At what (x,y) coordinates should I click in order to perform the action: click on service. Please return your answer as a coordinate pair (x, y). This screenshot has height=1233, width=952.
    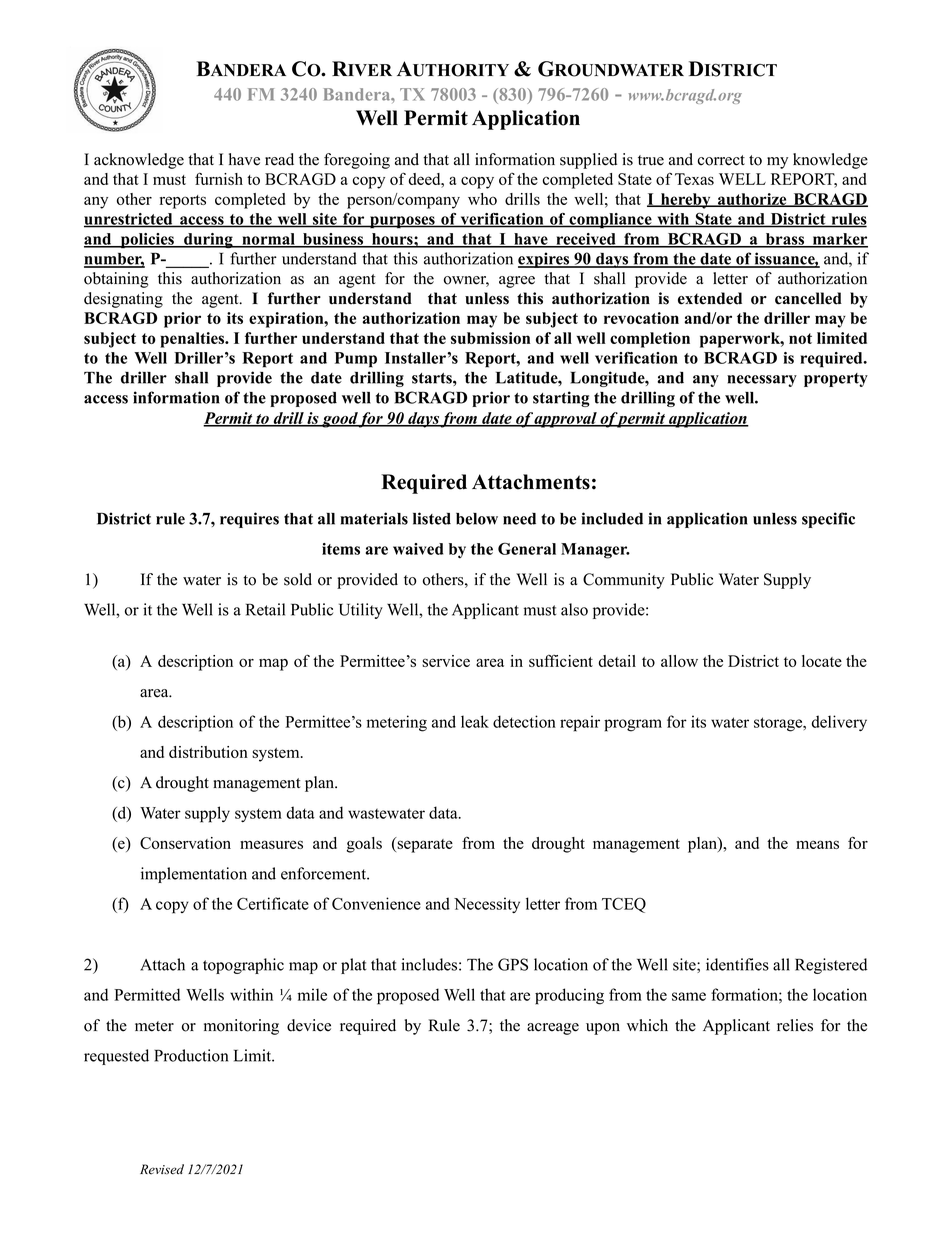
    Looking at the image, I should click on (446, 661).
